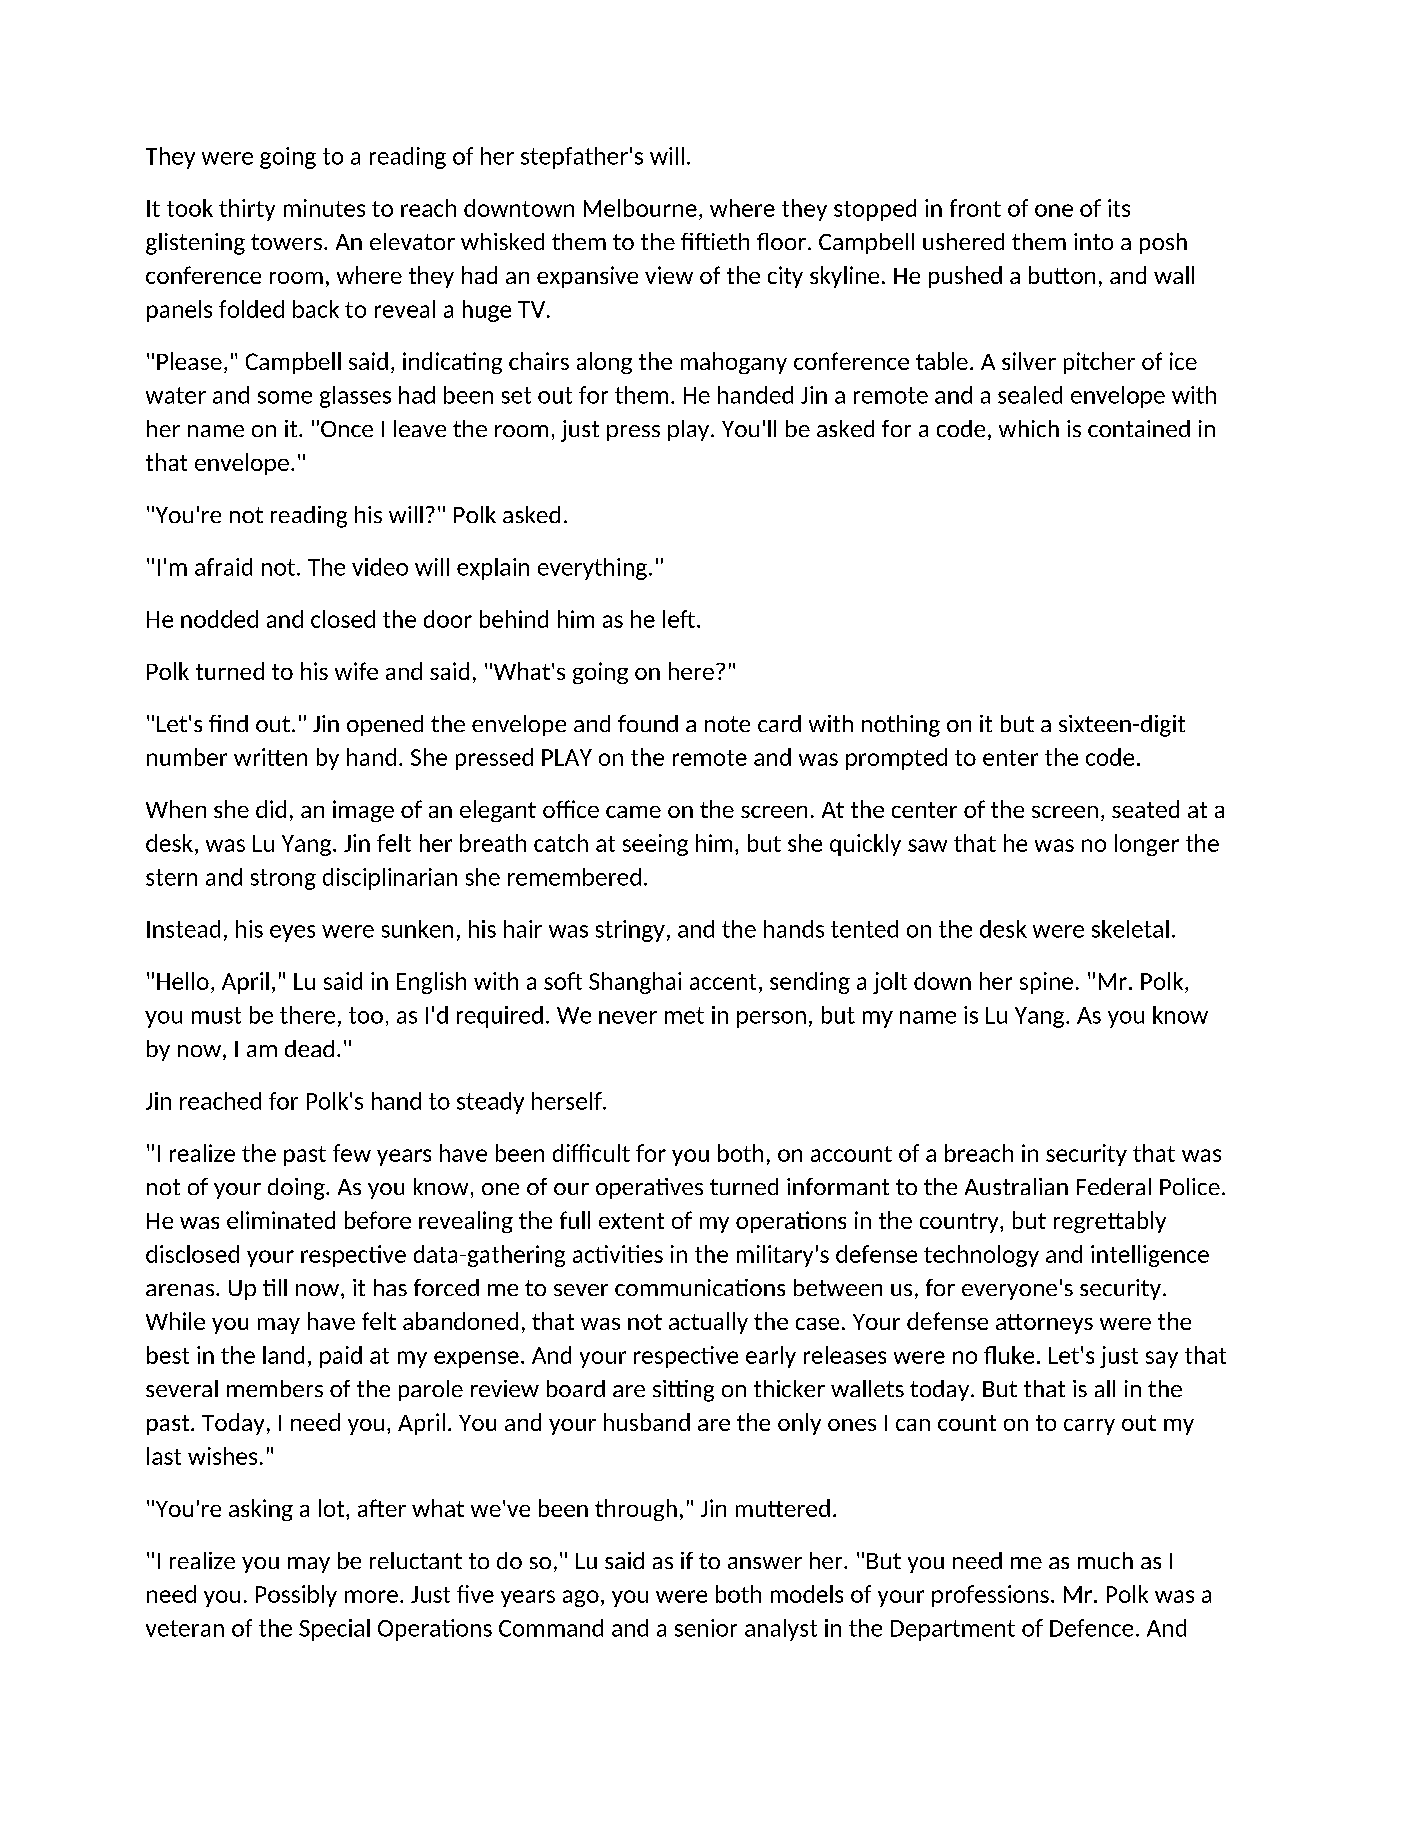  Describe the element at coordinates (352, 1153) in the page. I see `few` at that location.
